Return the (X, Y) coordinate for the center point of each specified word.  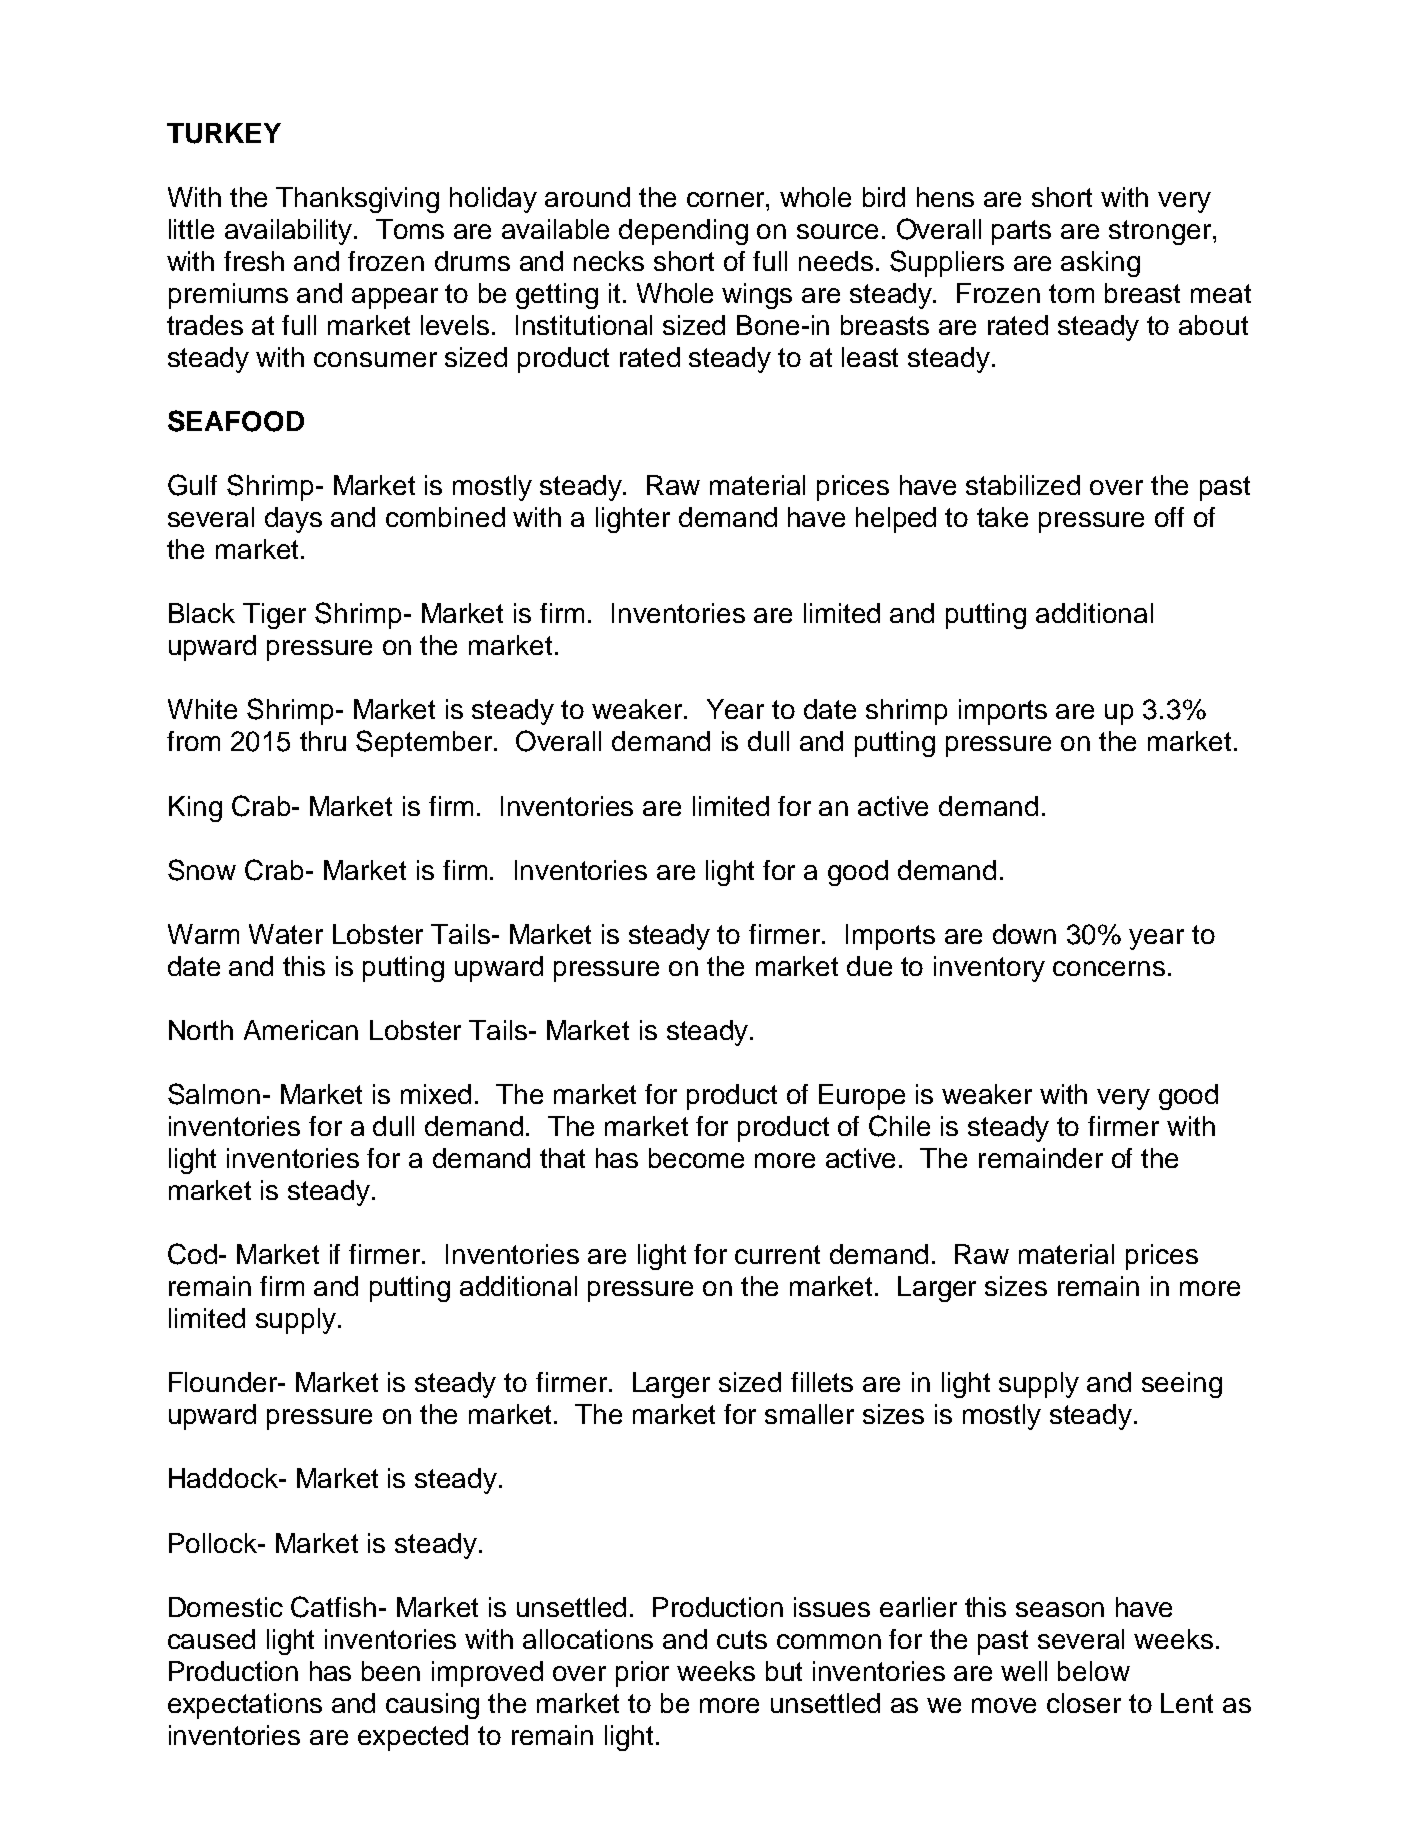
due (869, 966)
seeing (1182, 1385)
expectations (245, 1706)
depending (683, 232)
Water (286, 934)
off (1169, 517)
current (777, 1254)
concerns (1109, 968)
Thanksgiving (357, 200)
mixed (436, 1094)
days (293, 520)
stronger (1161, 232)
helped (896, 520)
